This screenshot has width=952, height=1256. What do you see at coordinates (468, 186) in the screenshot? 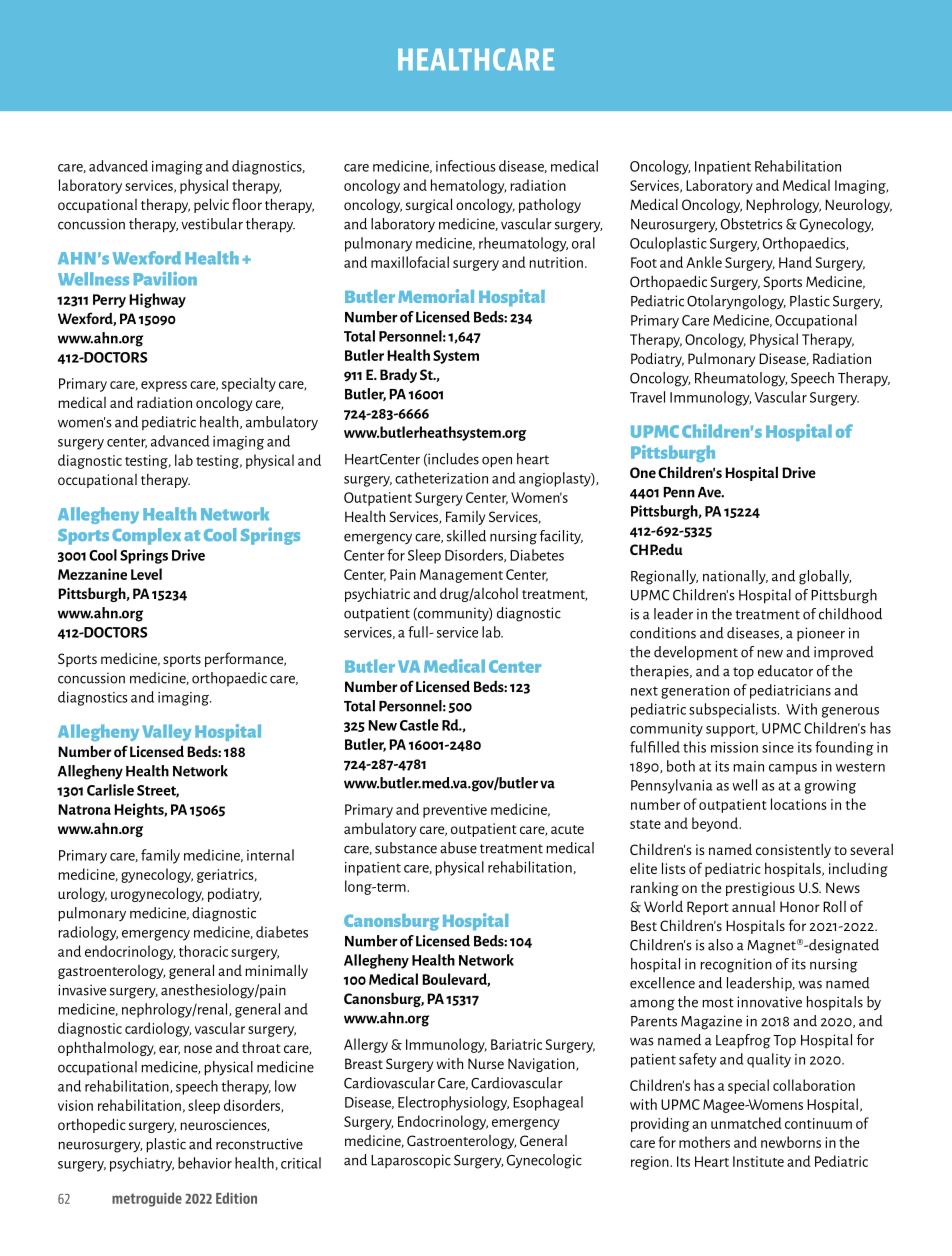
I see `hematology` at bounding box center [468, 186].
